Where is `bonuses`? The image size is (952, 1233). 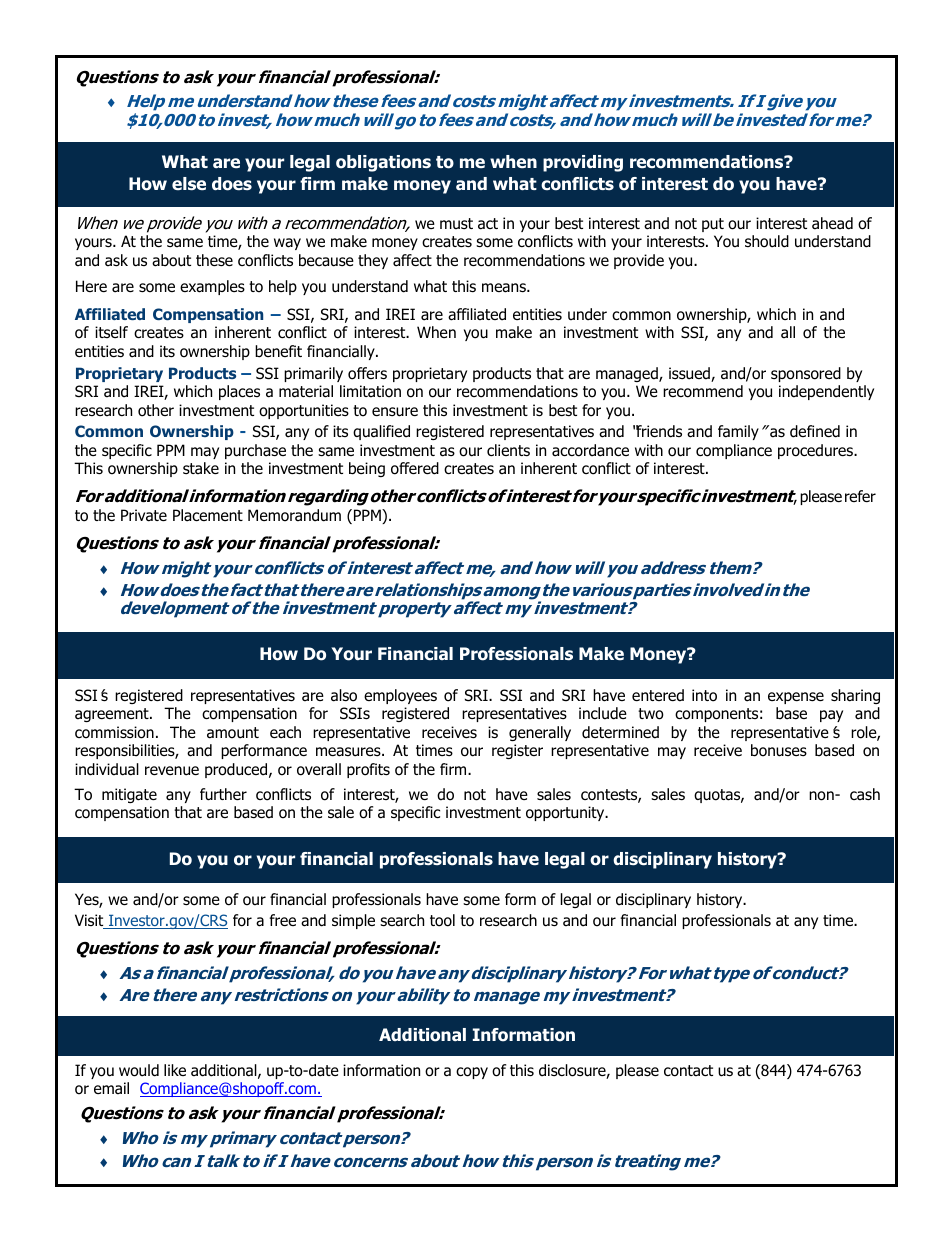 bonuses is located at coordinates (779, 750).
